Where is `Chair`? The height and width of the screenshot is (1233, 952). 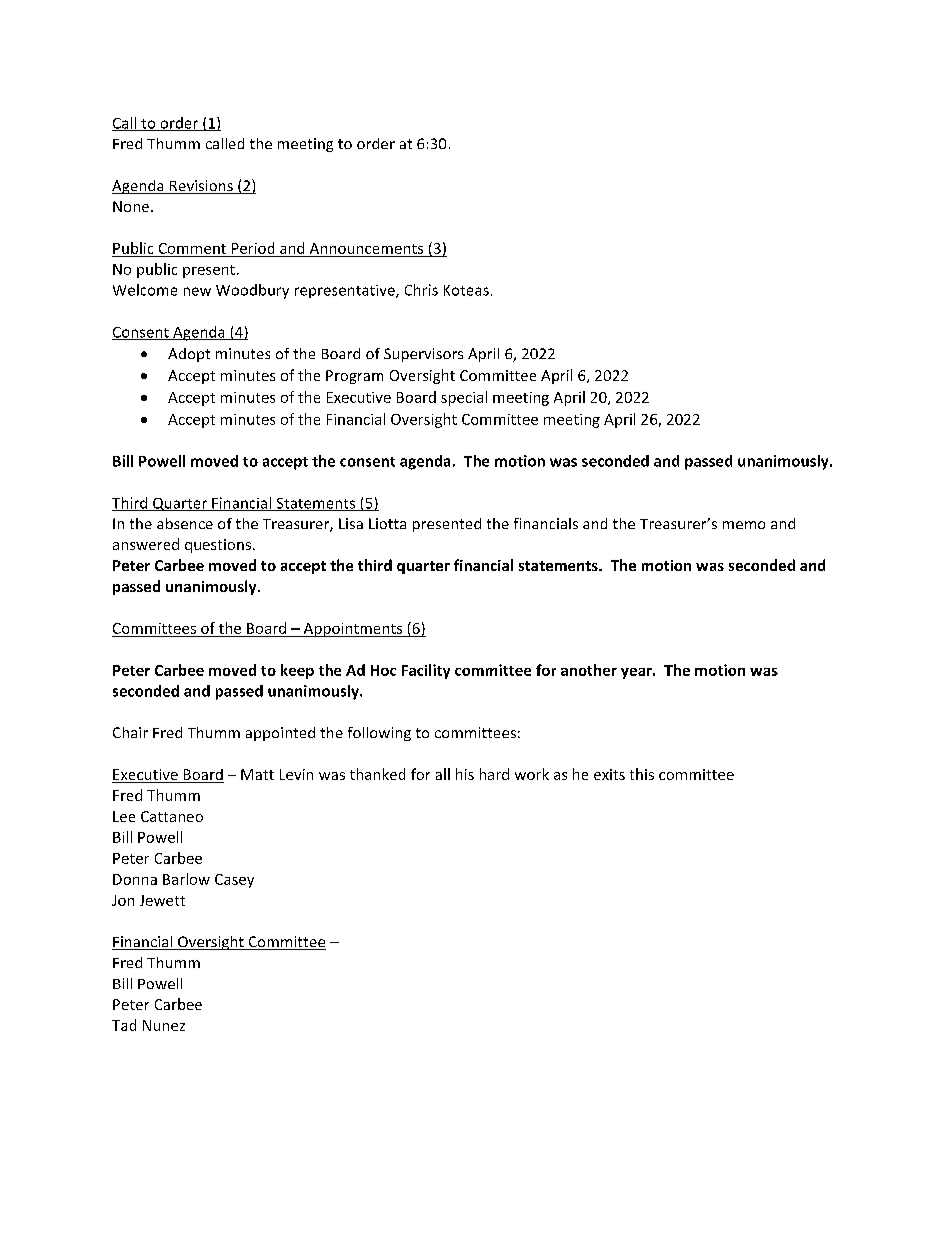 Chair is located at coordinates (130, 732).
